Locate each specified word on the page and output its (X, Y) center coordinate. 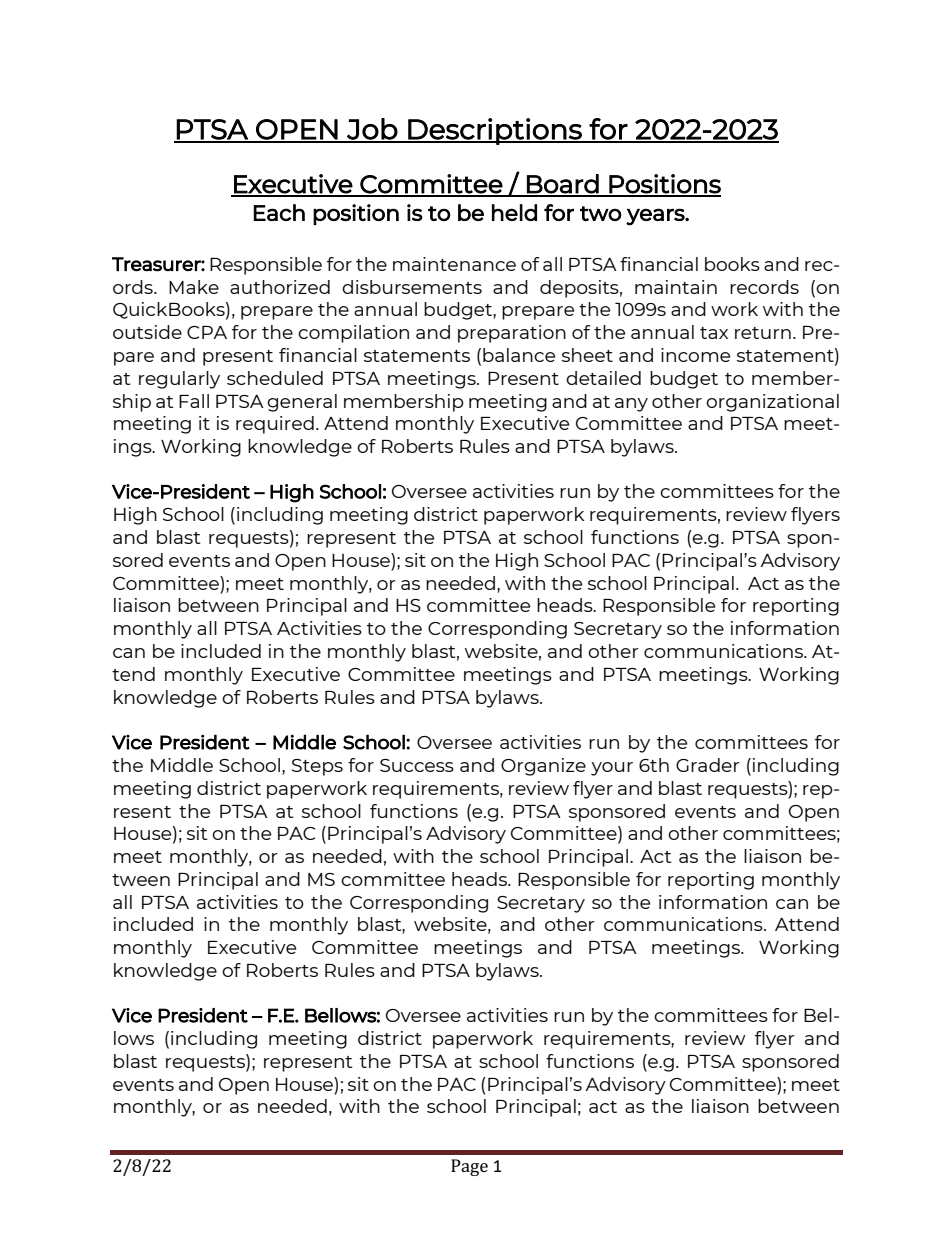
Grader (708, 765)
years (656, 217)
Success (417, 765)
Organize (543, 767)
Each (279, 212)
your (612, 769)
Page (469, 1167)
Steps (317, 767)
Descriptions (495, 131)
